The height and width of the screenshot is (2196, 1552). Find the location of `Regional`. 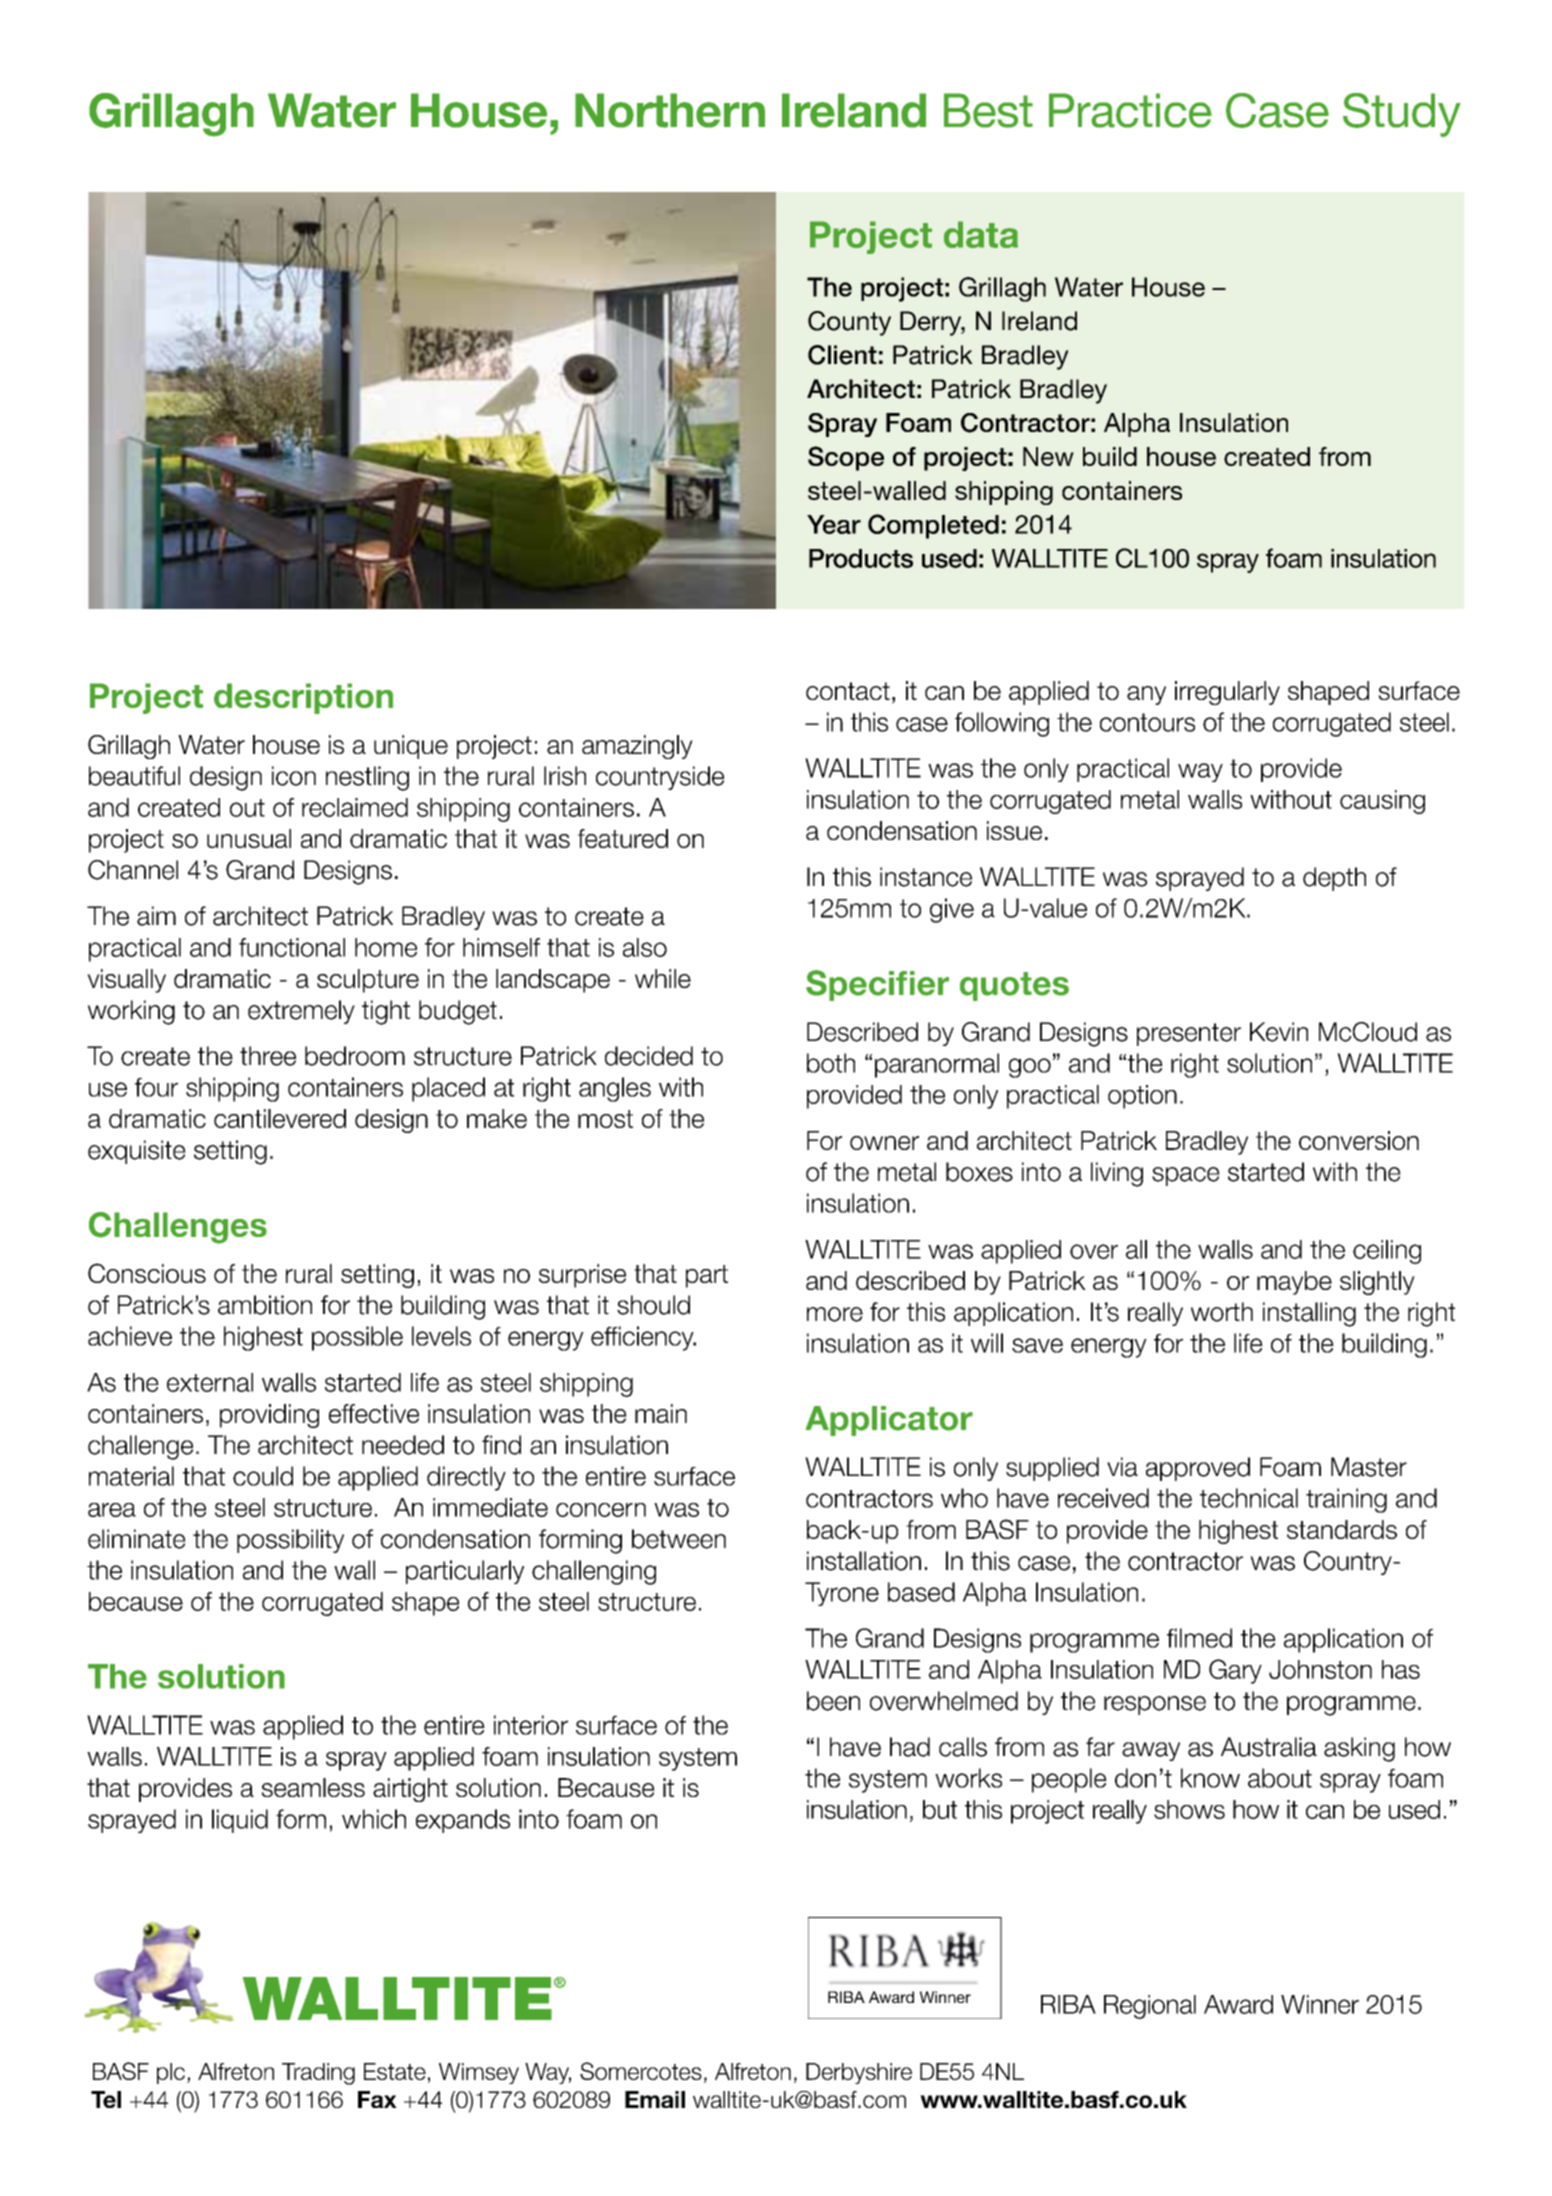

Regional is located at coordinates (1150, 2007).
